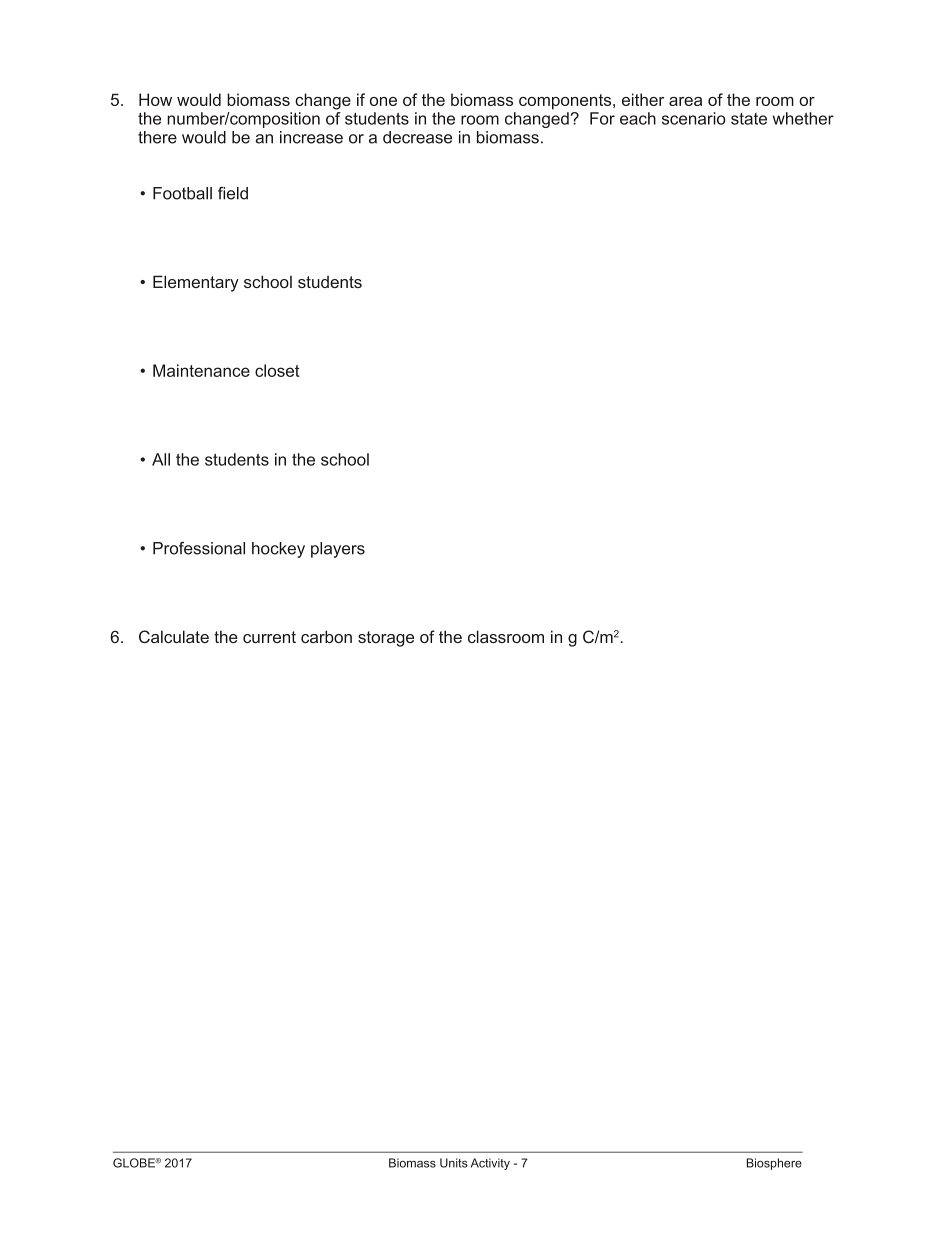 The width and height of the image is (952, 1233). I want to click on field, so click(233, 193).
